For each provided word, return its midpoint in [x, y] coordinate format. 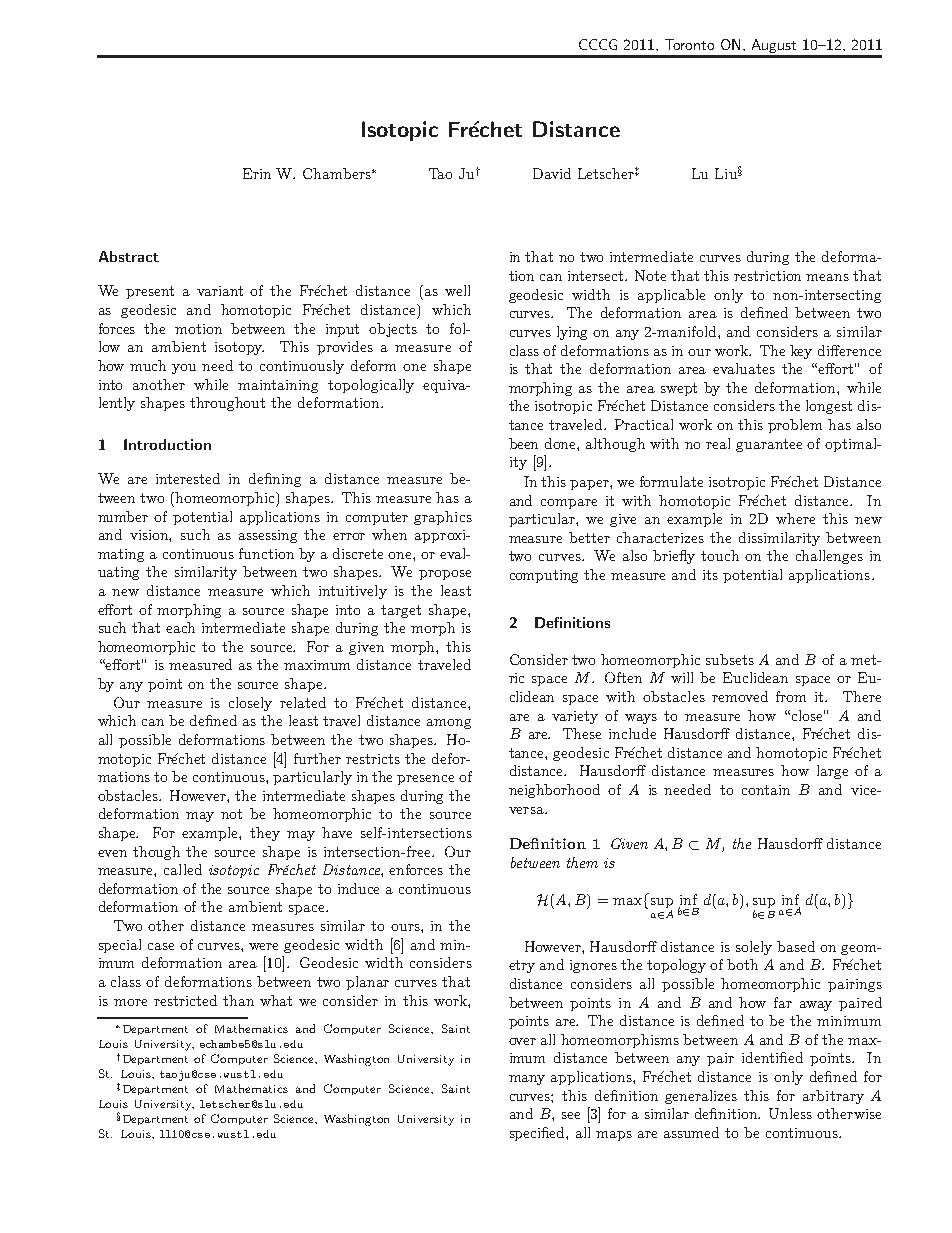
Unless [790, 1113]
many [527, 1080]
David [552, 173]
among [449, 724]
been [523, 443]
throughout [227, 404]
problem [795, 426]
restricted [185, 1000]
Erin [257, 173]
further [317, 758]
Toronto [689, 44]
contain [766, 790]
